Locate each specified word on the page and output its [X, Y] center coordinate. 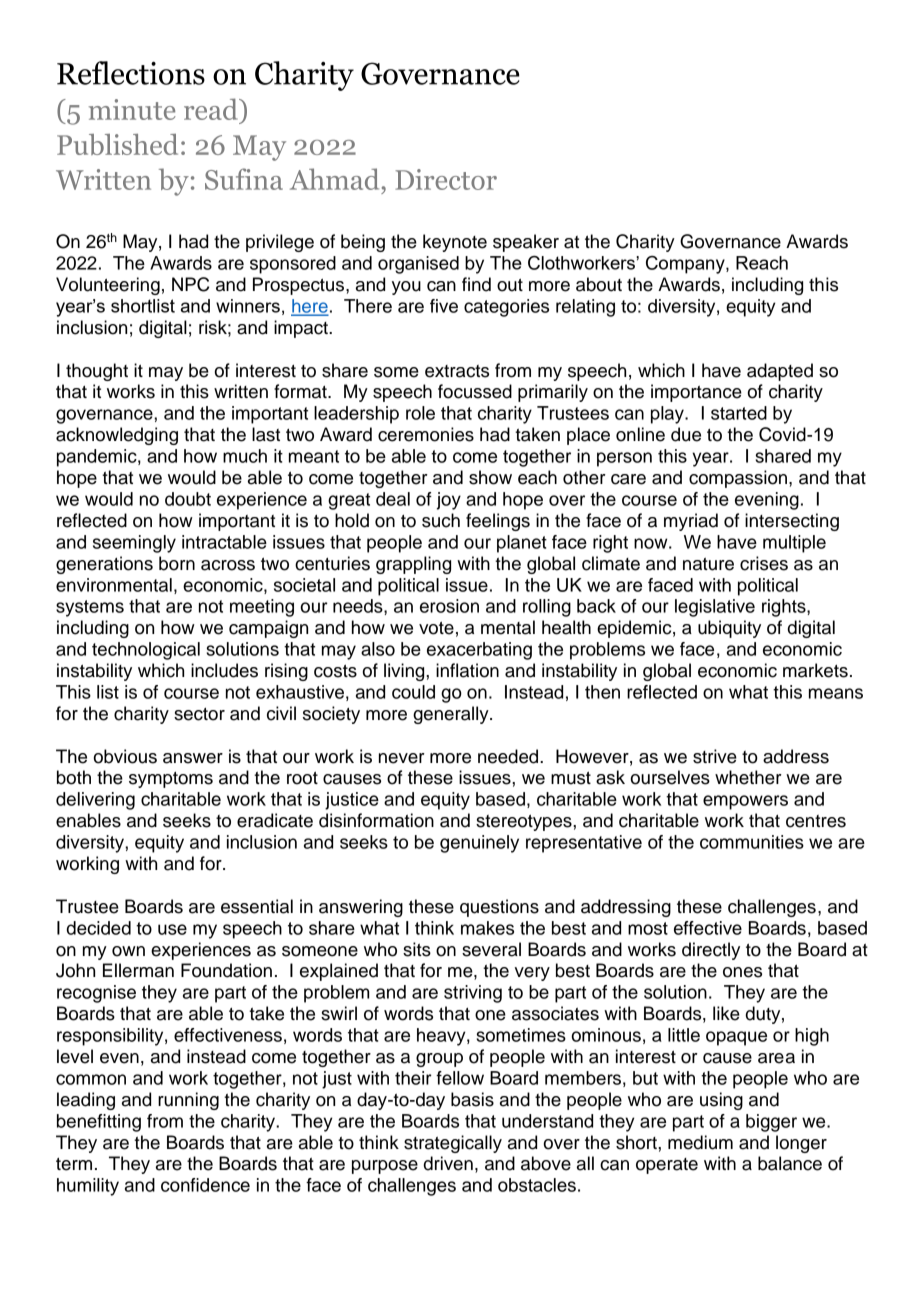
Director [446, 179]
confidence [205, 1185]
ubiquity [729, 629]
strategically [453, 1144]
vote [436, 628]
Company [686, 265]
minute [132, 109]
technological [146, 651]
